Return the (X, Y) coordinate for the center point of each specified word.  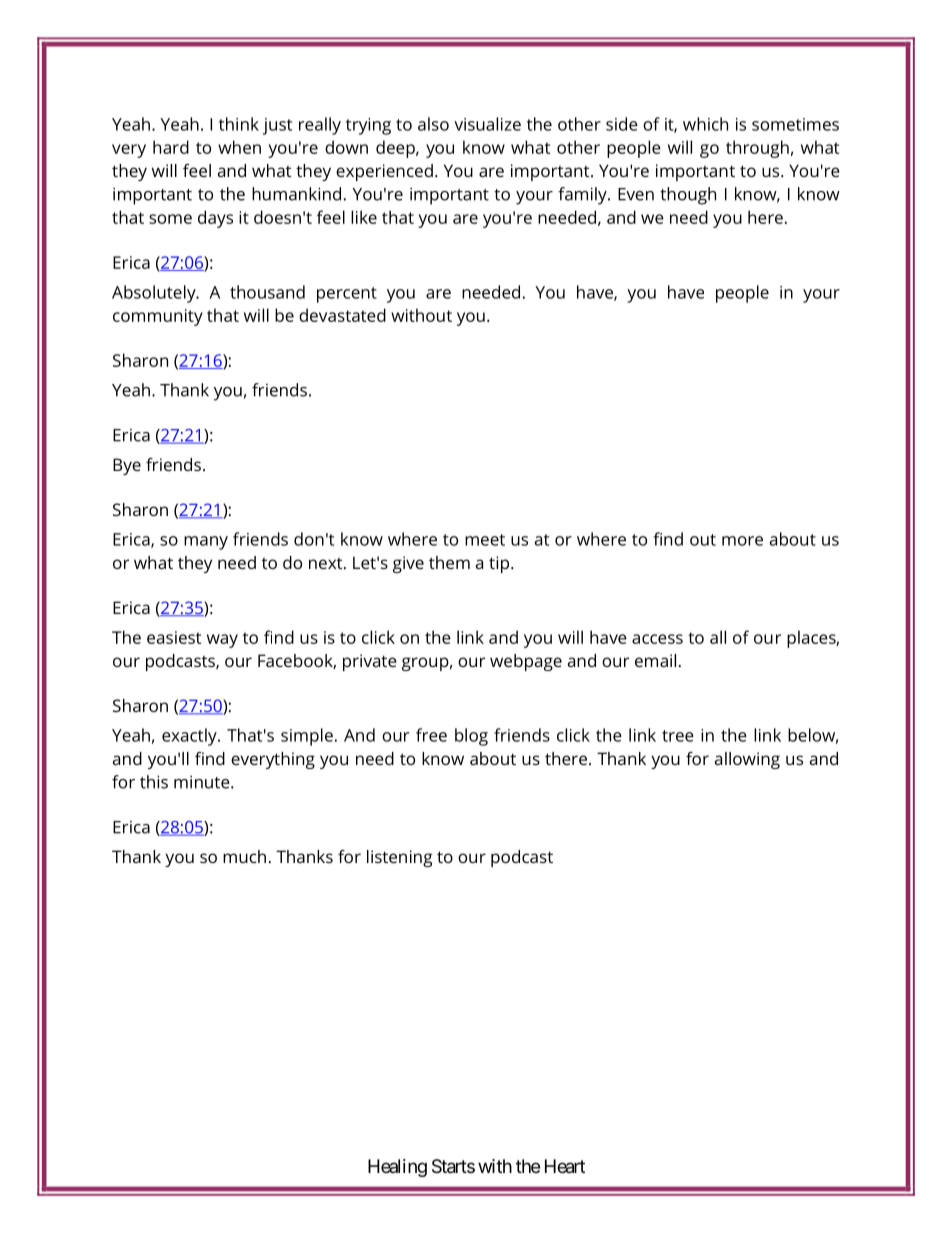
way (222, 641)
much (244, 856)
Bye (127, 466)
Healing (397, 1168)
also (433, 124)
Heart (565, 1166)
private (370, 662)
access (657, 639)
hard (171, 147)
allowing (747, 760)
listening (399, 858)
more (742, 541)
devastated (342, 315)
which (705, 124)
